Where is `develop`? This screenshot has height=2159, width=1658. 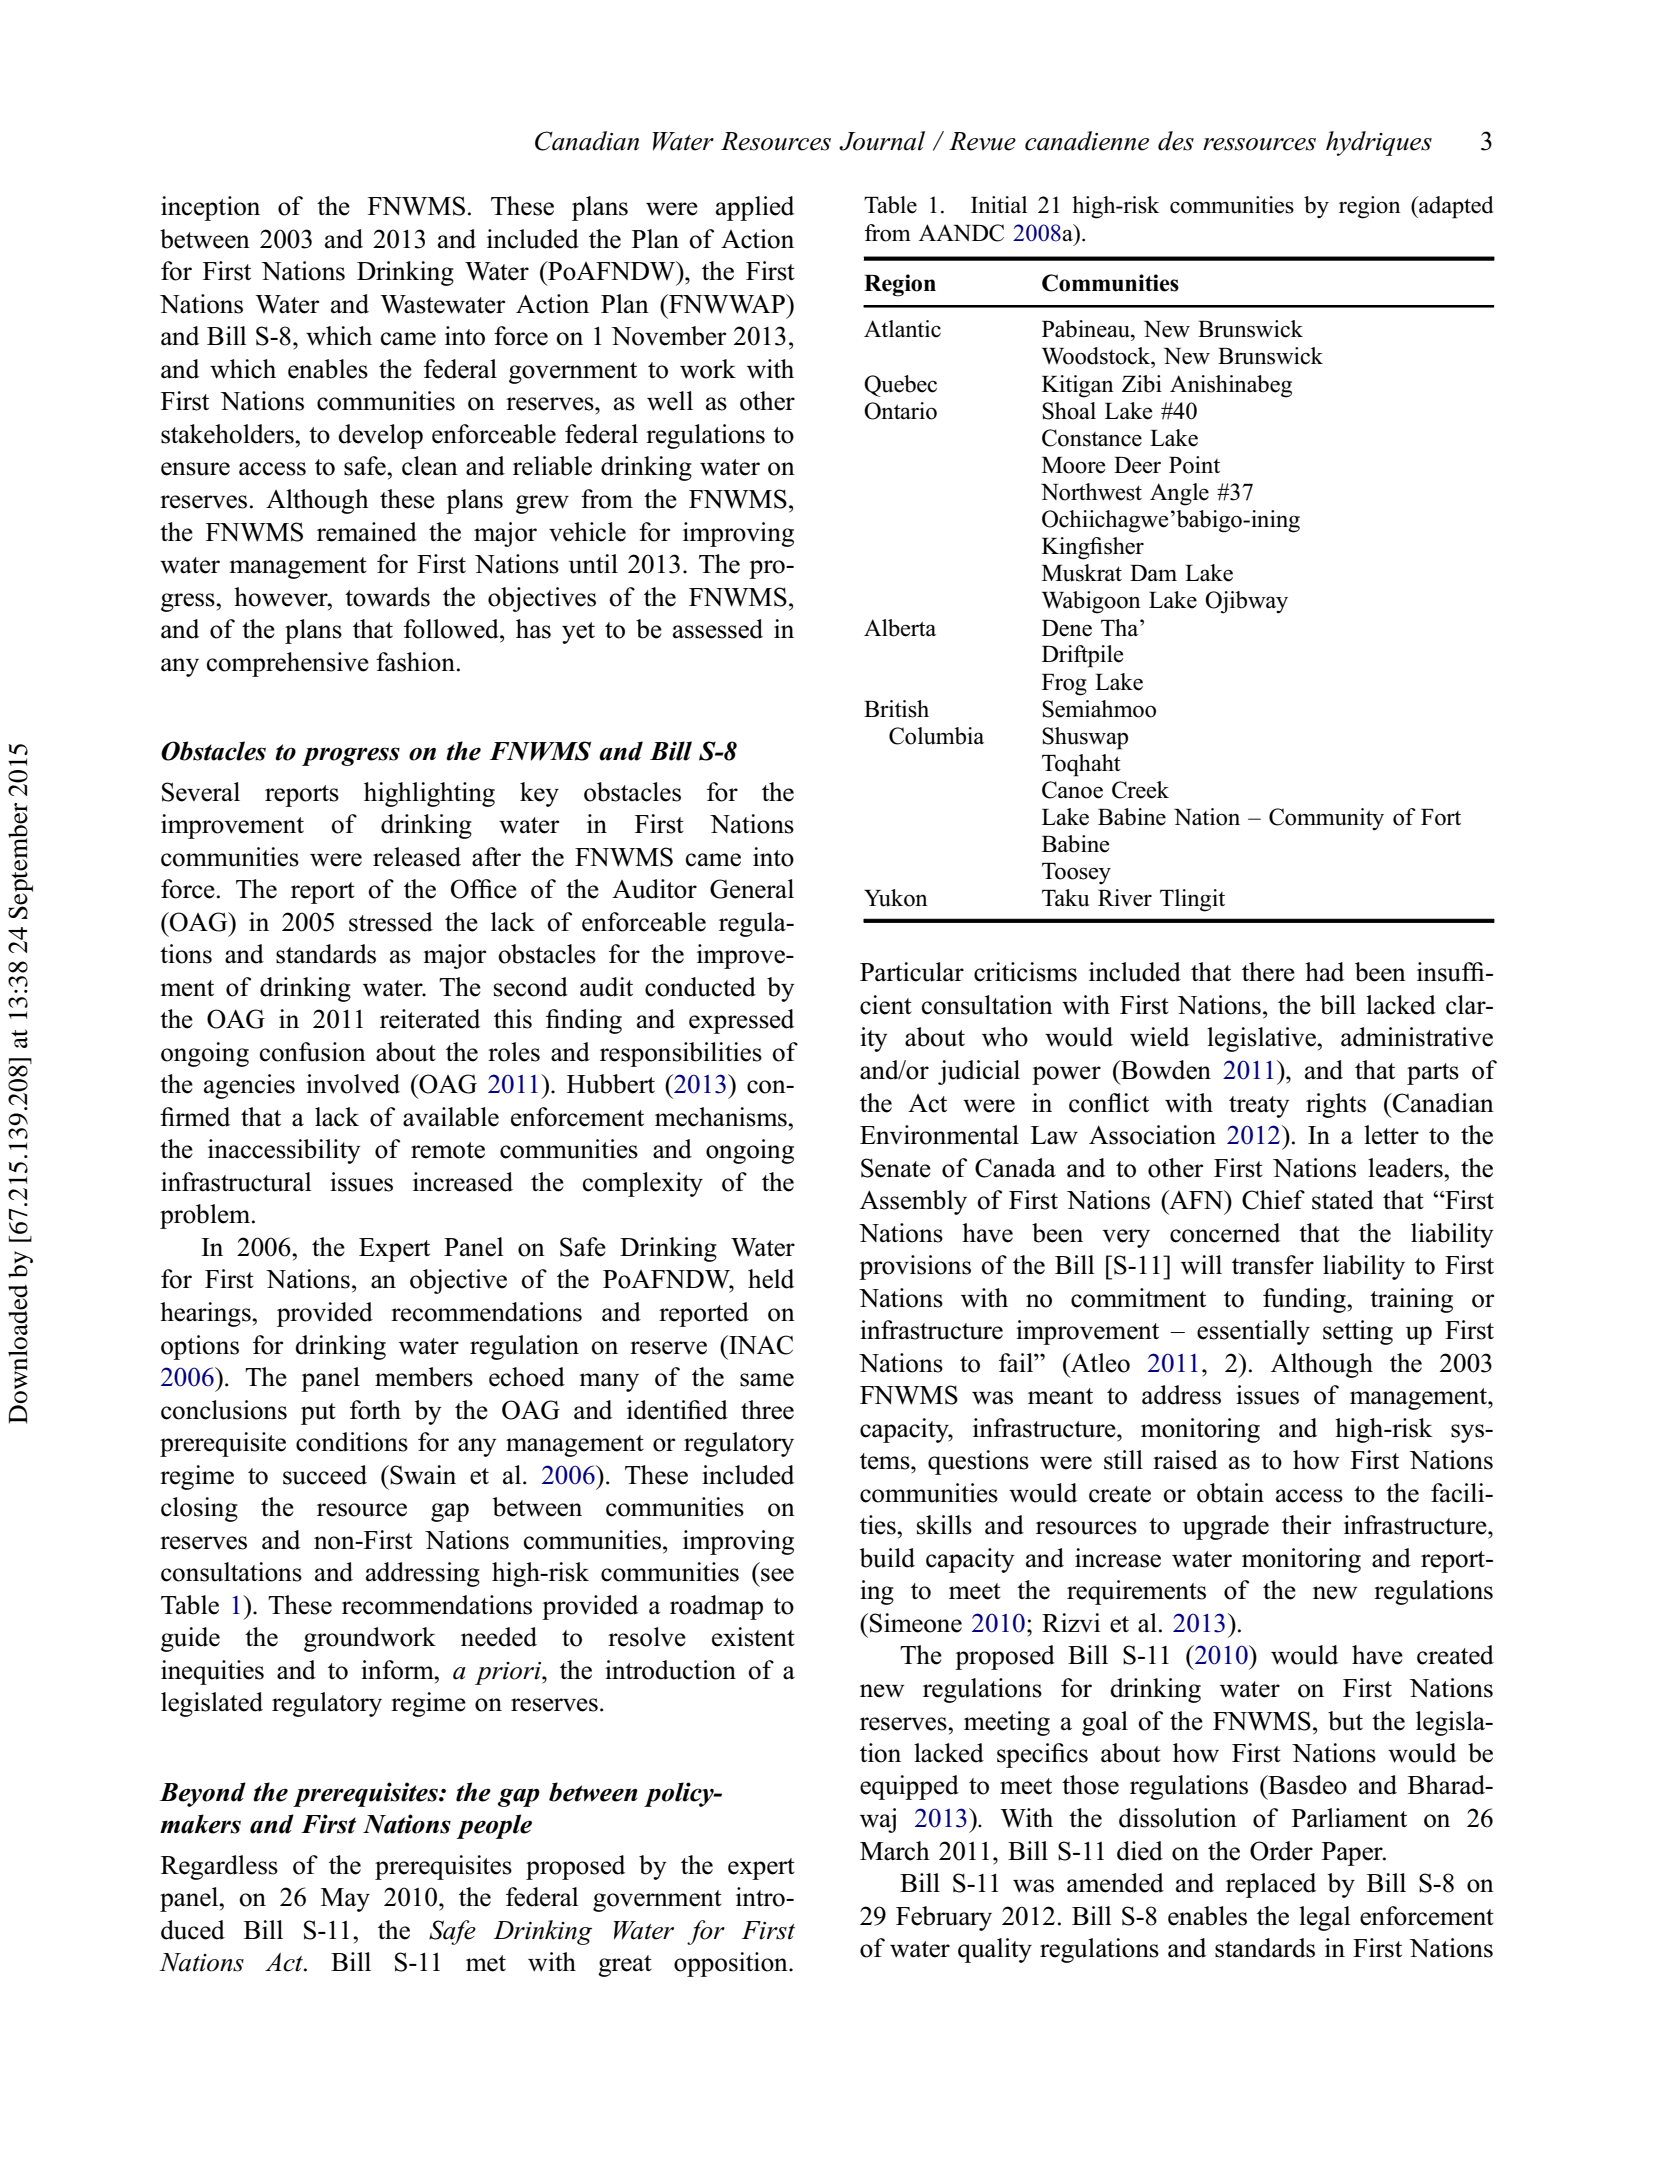
develop is located at coordinates (380, 436).
